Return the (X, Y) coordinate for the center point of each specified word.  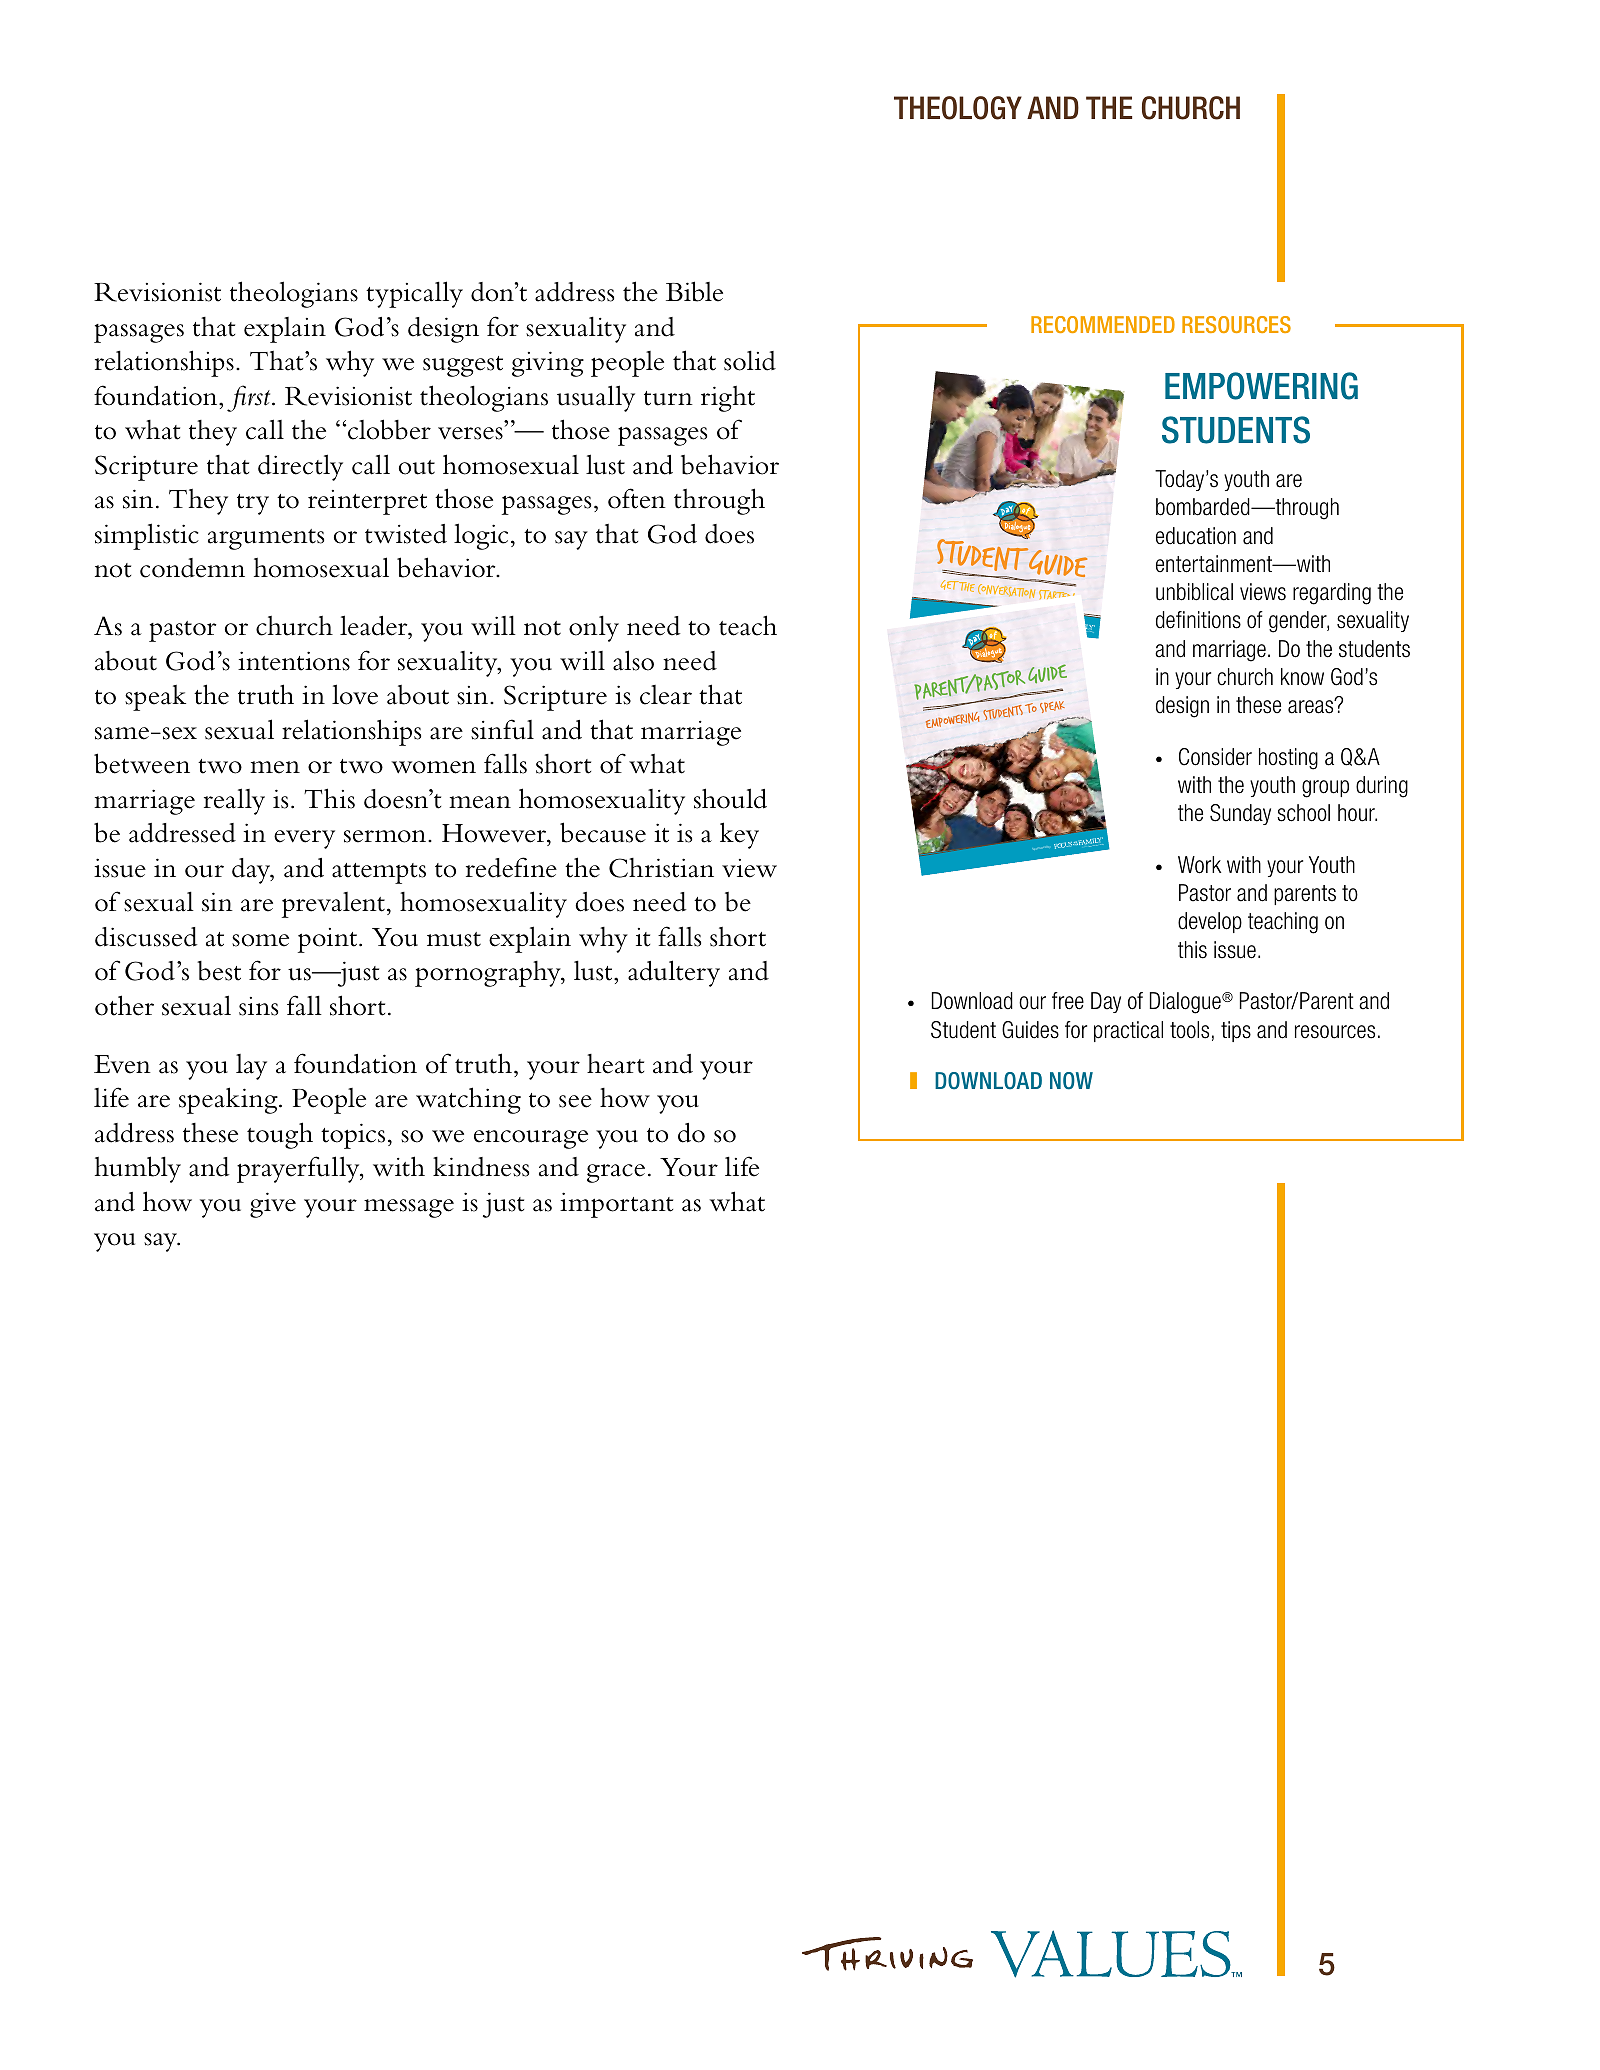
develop (1210, 922)
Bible (694, 291)
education (1196, 536)
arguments (266, 539)
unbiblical (1194, 592)
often (637, 498)
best (219, 971)
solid (750, 360)
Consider (1215, 757)
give (273, 1205)
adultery (674, 973)
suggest (463, 366)
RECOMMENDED (1103, 324)
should (730, 798)
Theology (958, 108)
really (234, 801)
